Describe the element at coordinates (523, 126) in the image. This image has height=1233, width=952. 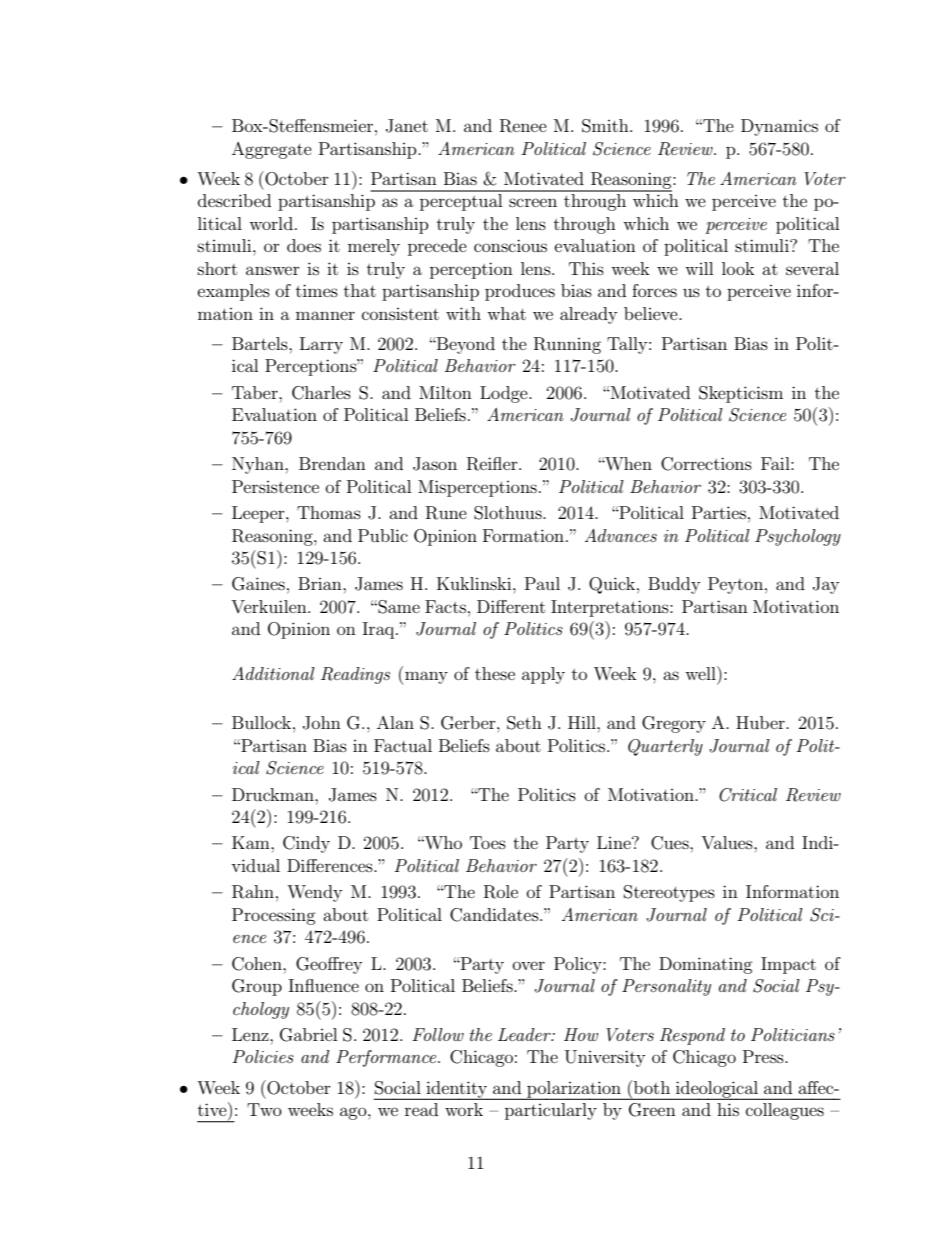
I see `Renee` at that location.
